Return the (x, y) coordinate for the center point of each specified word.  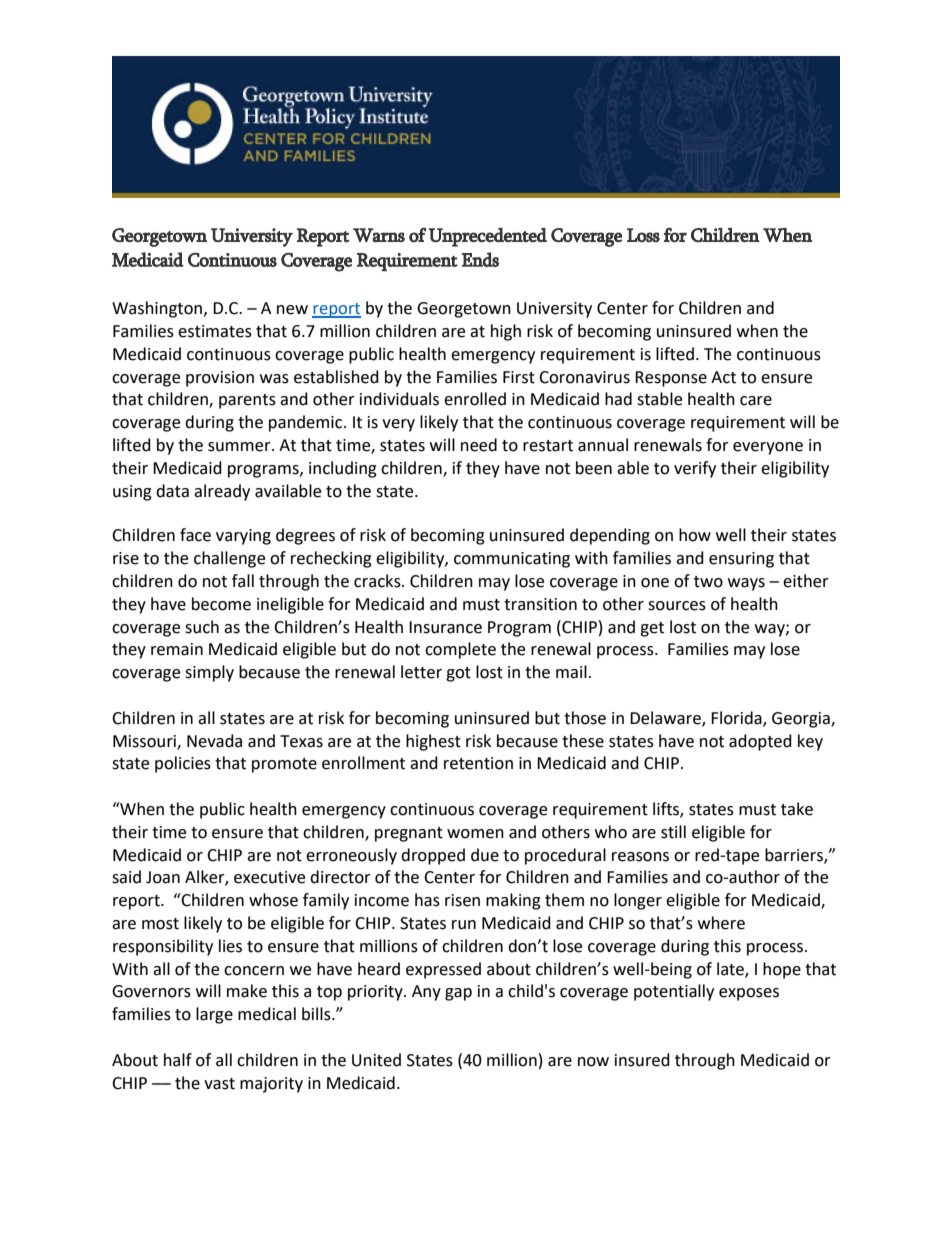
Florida (737, 718)
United (376, 1060)
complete (460, 650)
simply (209, 673)
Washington (157, 309)
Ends (480, 259)
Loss (643, 235)
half (178, 1060)
